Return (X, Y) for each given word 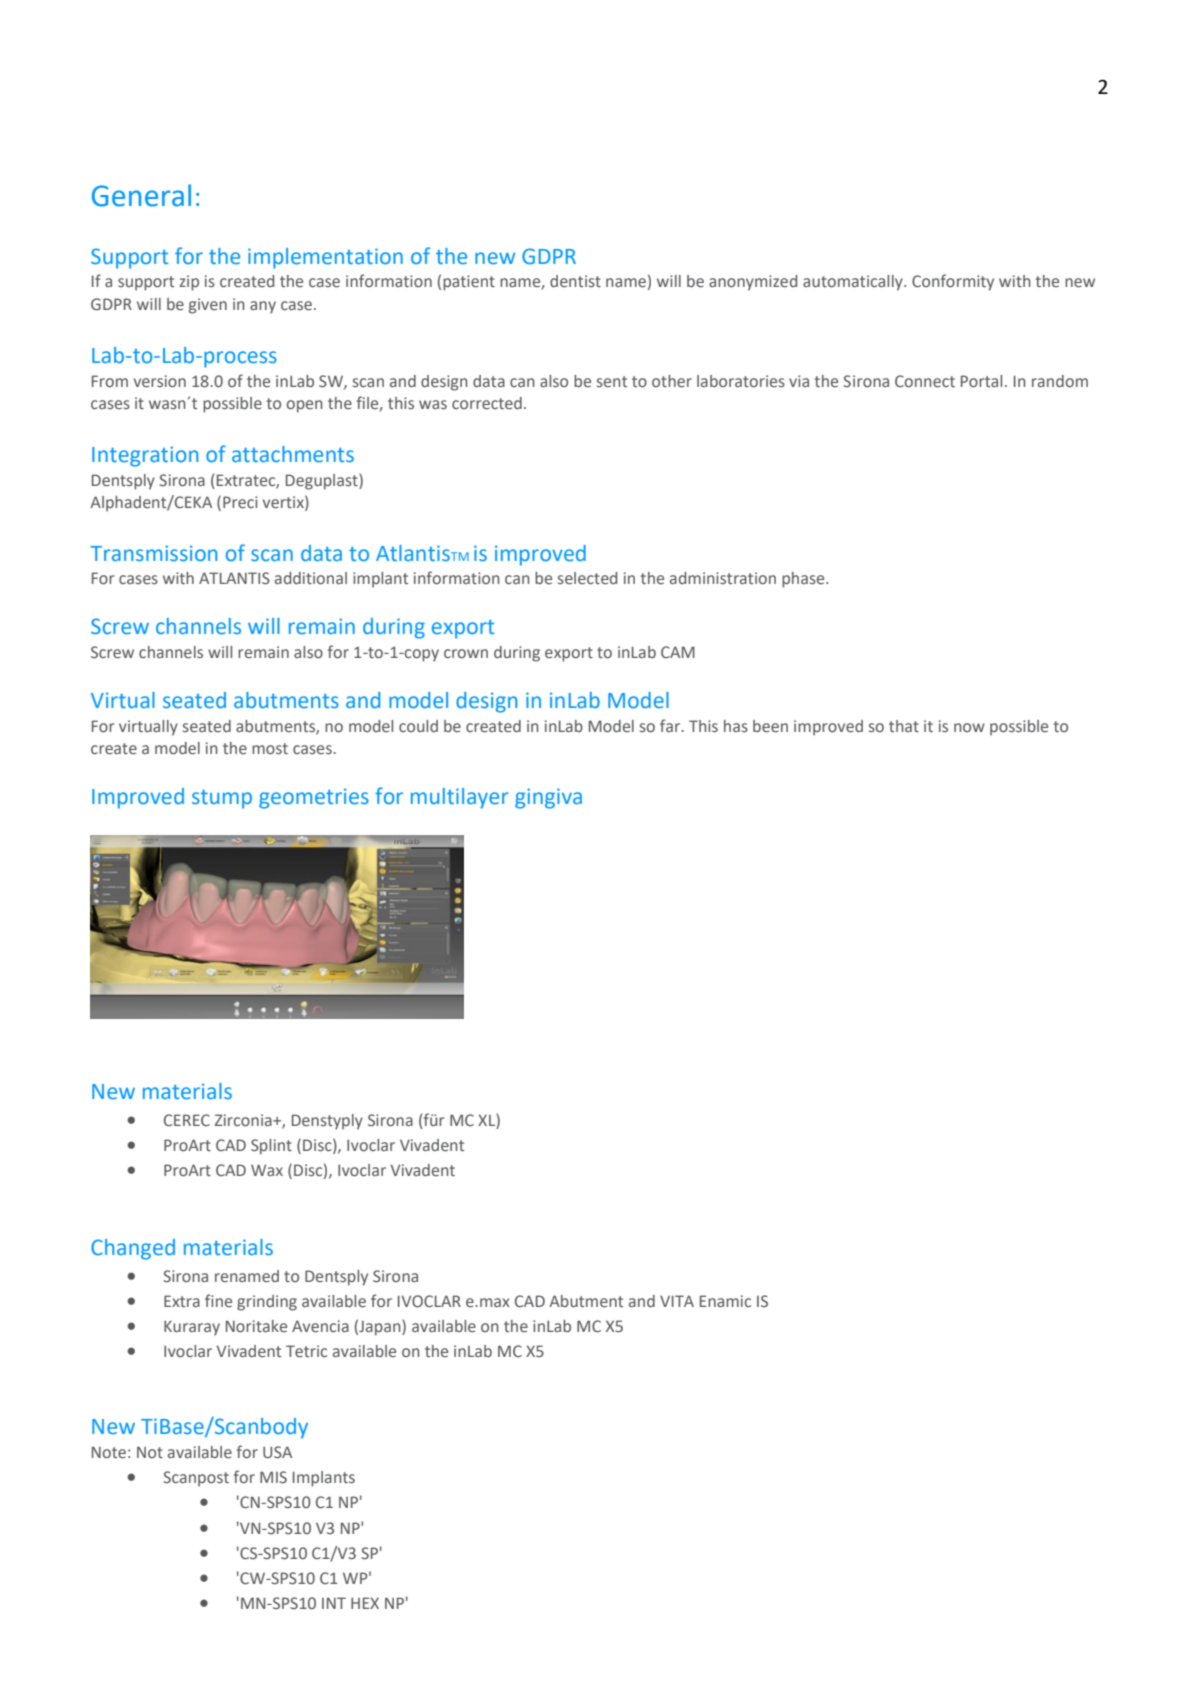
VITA (677, 1301)
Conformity (953, 282)
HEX (365, 1603)
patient (469, 283)
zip (189, 283)
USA (277, 1452)
